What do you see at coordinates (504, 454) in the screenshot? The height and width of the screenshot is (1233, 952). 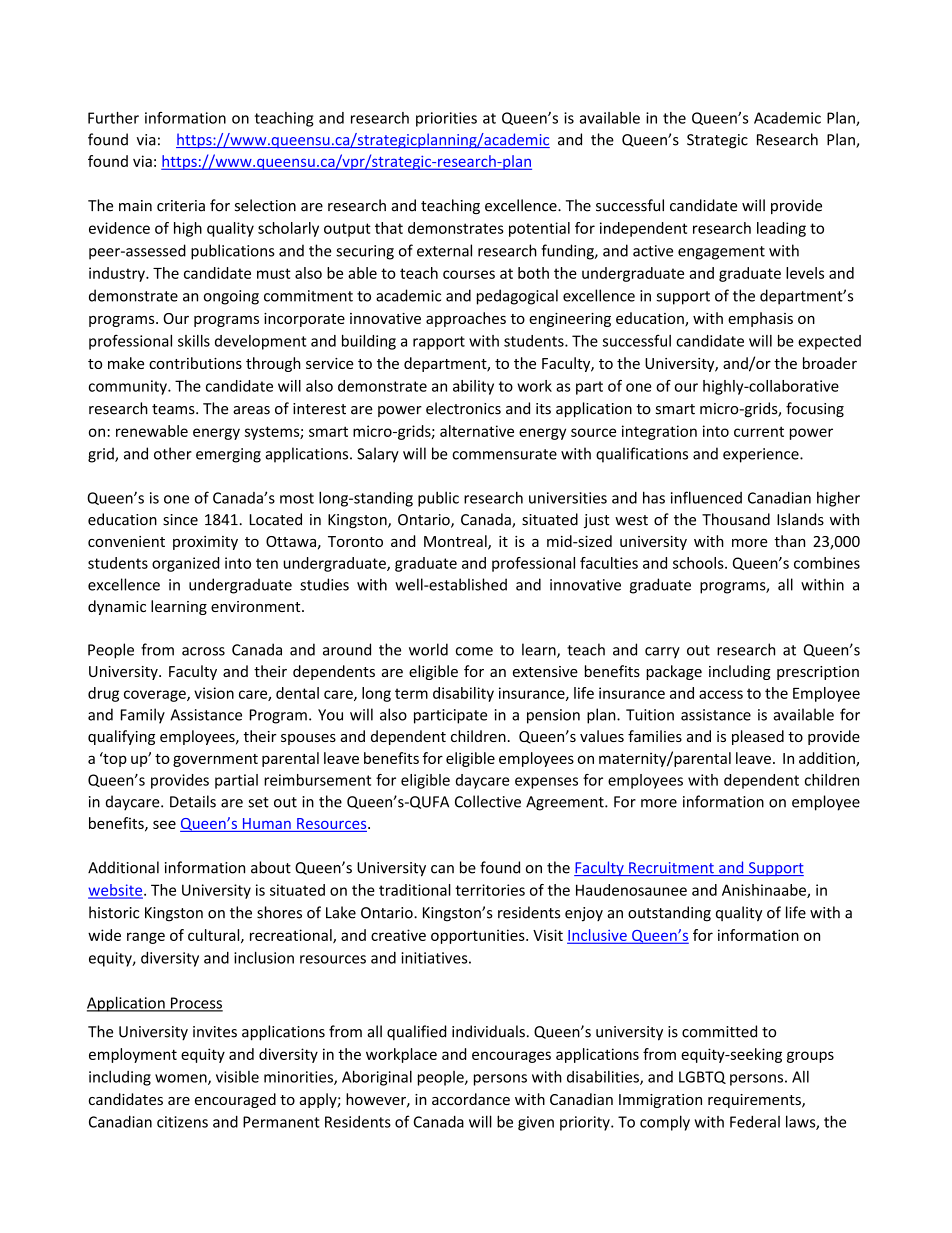 I see `commensurate` at bounding box center [504, 454].
